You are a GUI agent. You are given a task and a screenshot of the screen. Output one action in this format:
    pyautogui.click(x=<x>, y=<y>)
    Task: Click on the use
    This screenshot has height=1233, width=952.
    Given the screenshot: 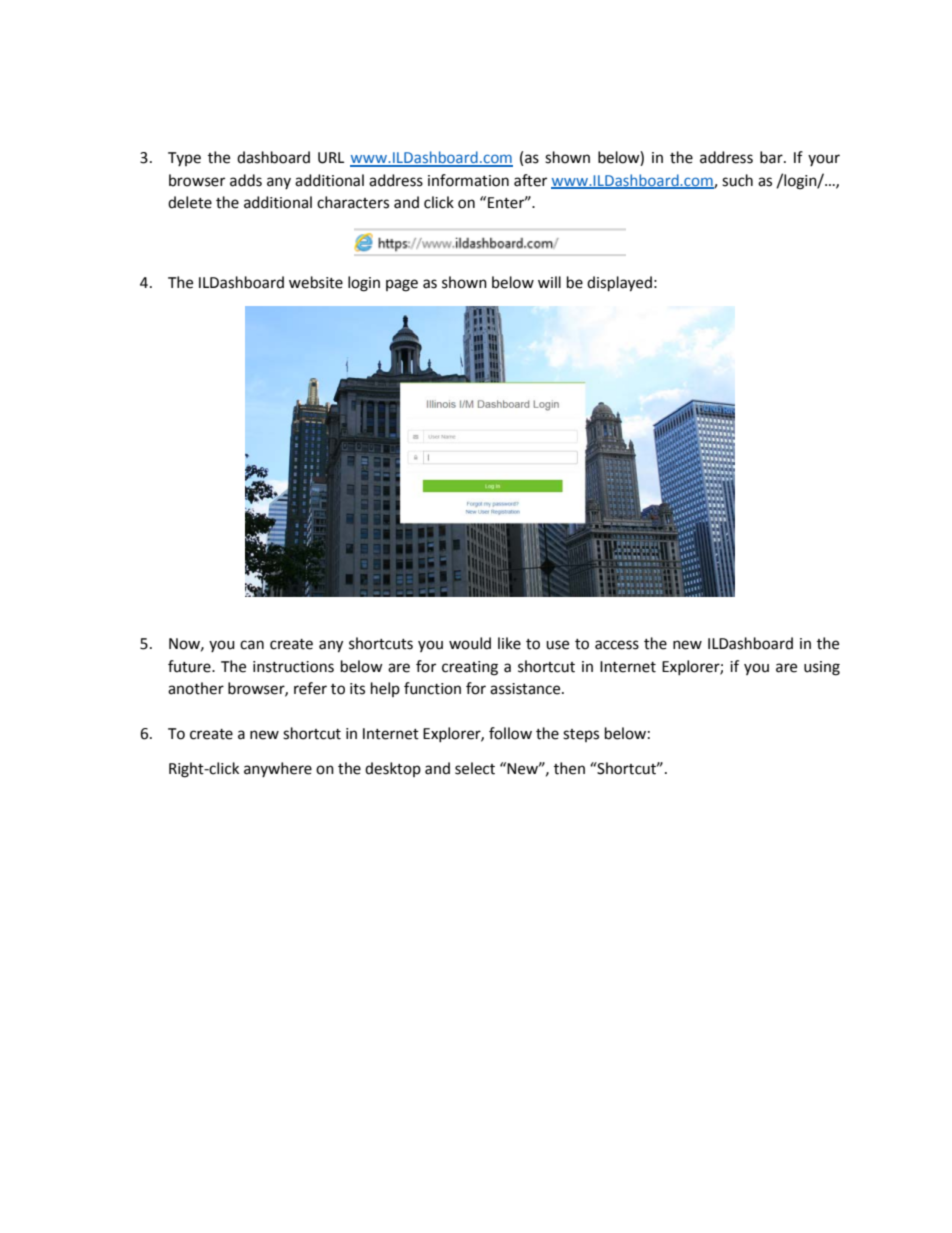 What is the action you would take?
    pyautogui.click(x=557, y=645)
